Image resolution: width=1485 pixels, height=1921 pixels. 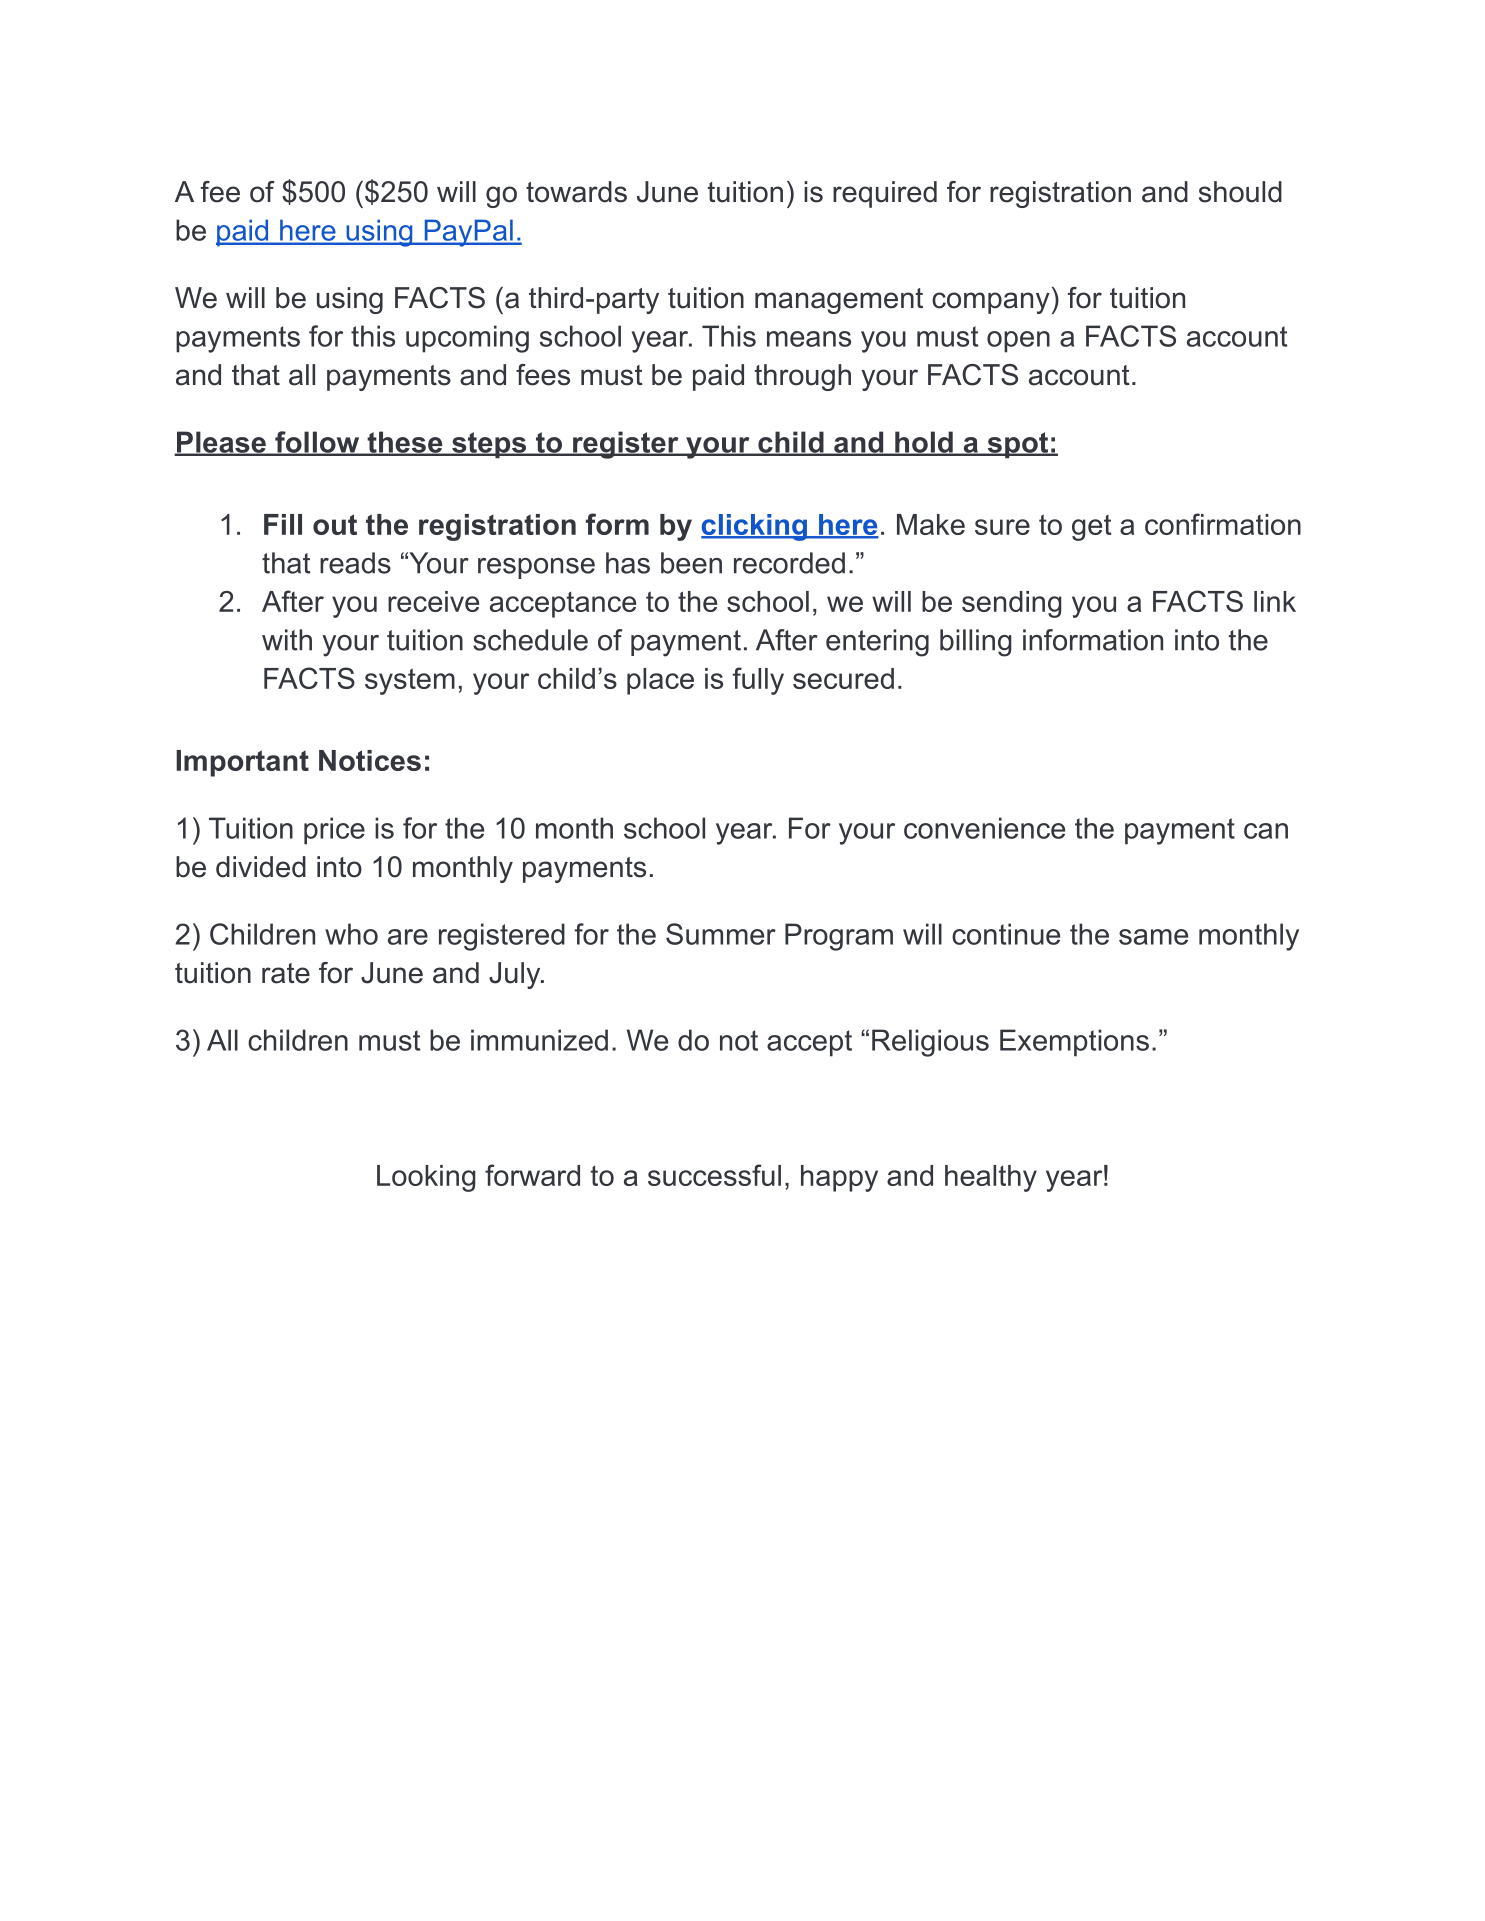 What do you see at coordinates (991, 1178) in the screenshot?
I see `healthy` at bounding box center [991, 1178].
